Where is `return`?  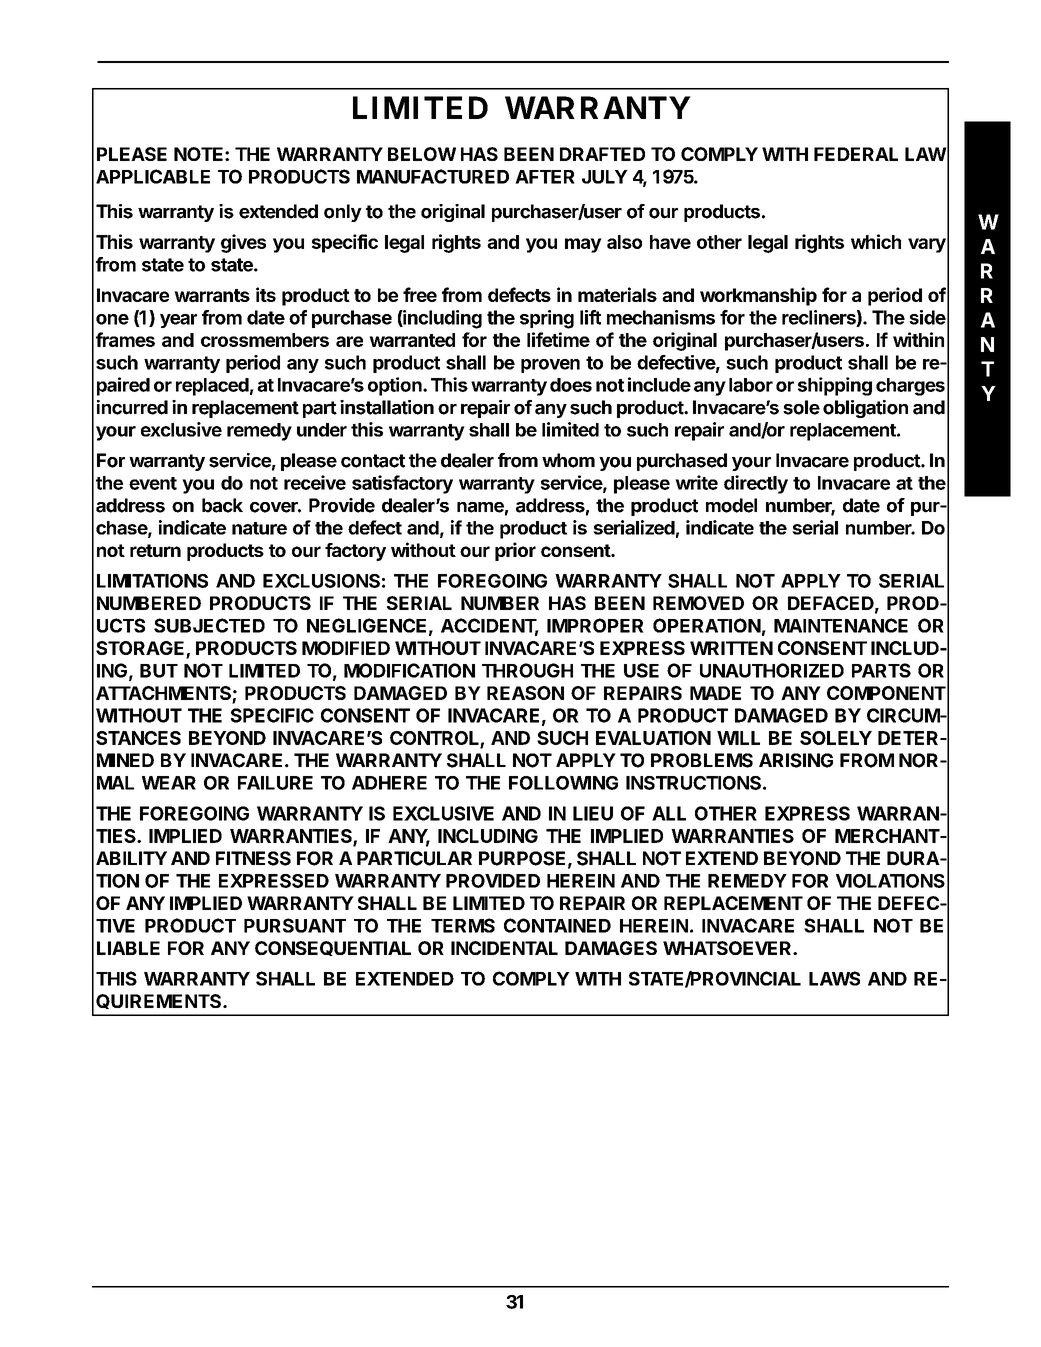 return is located at coordinates (155, 550).
